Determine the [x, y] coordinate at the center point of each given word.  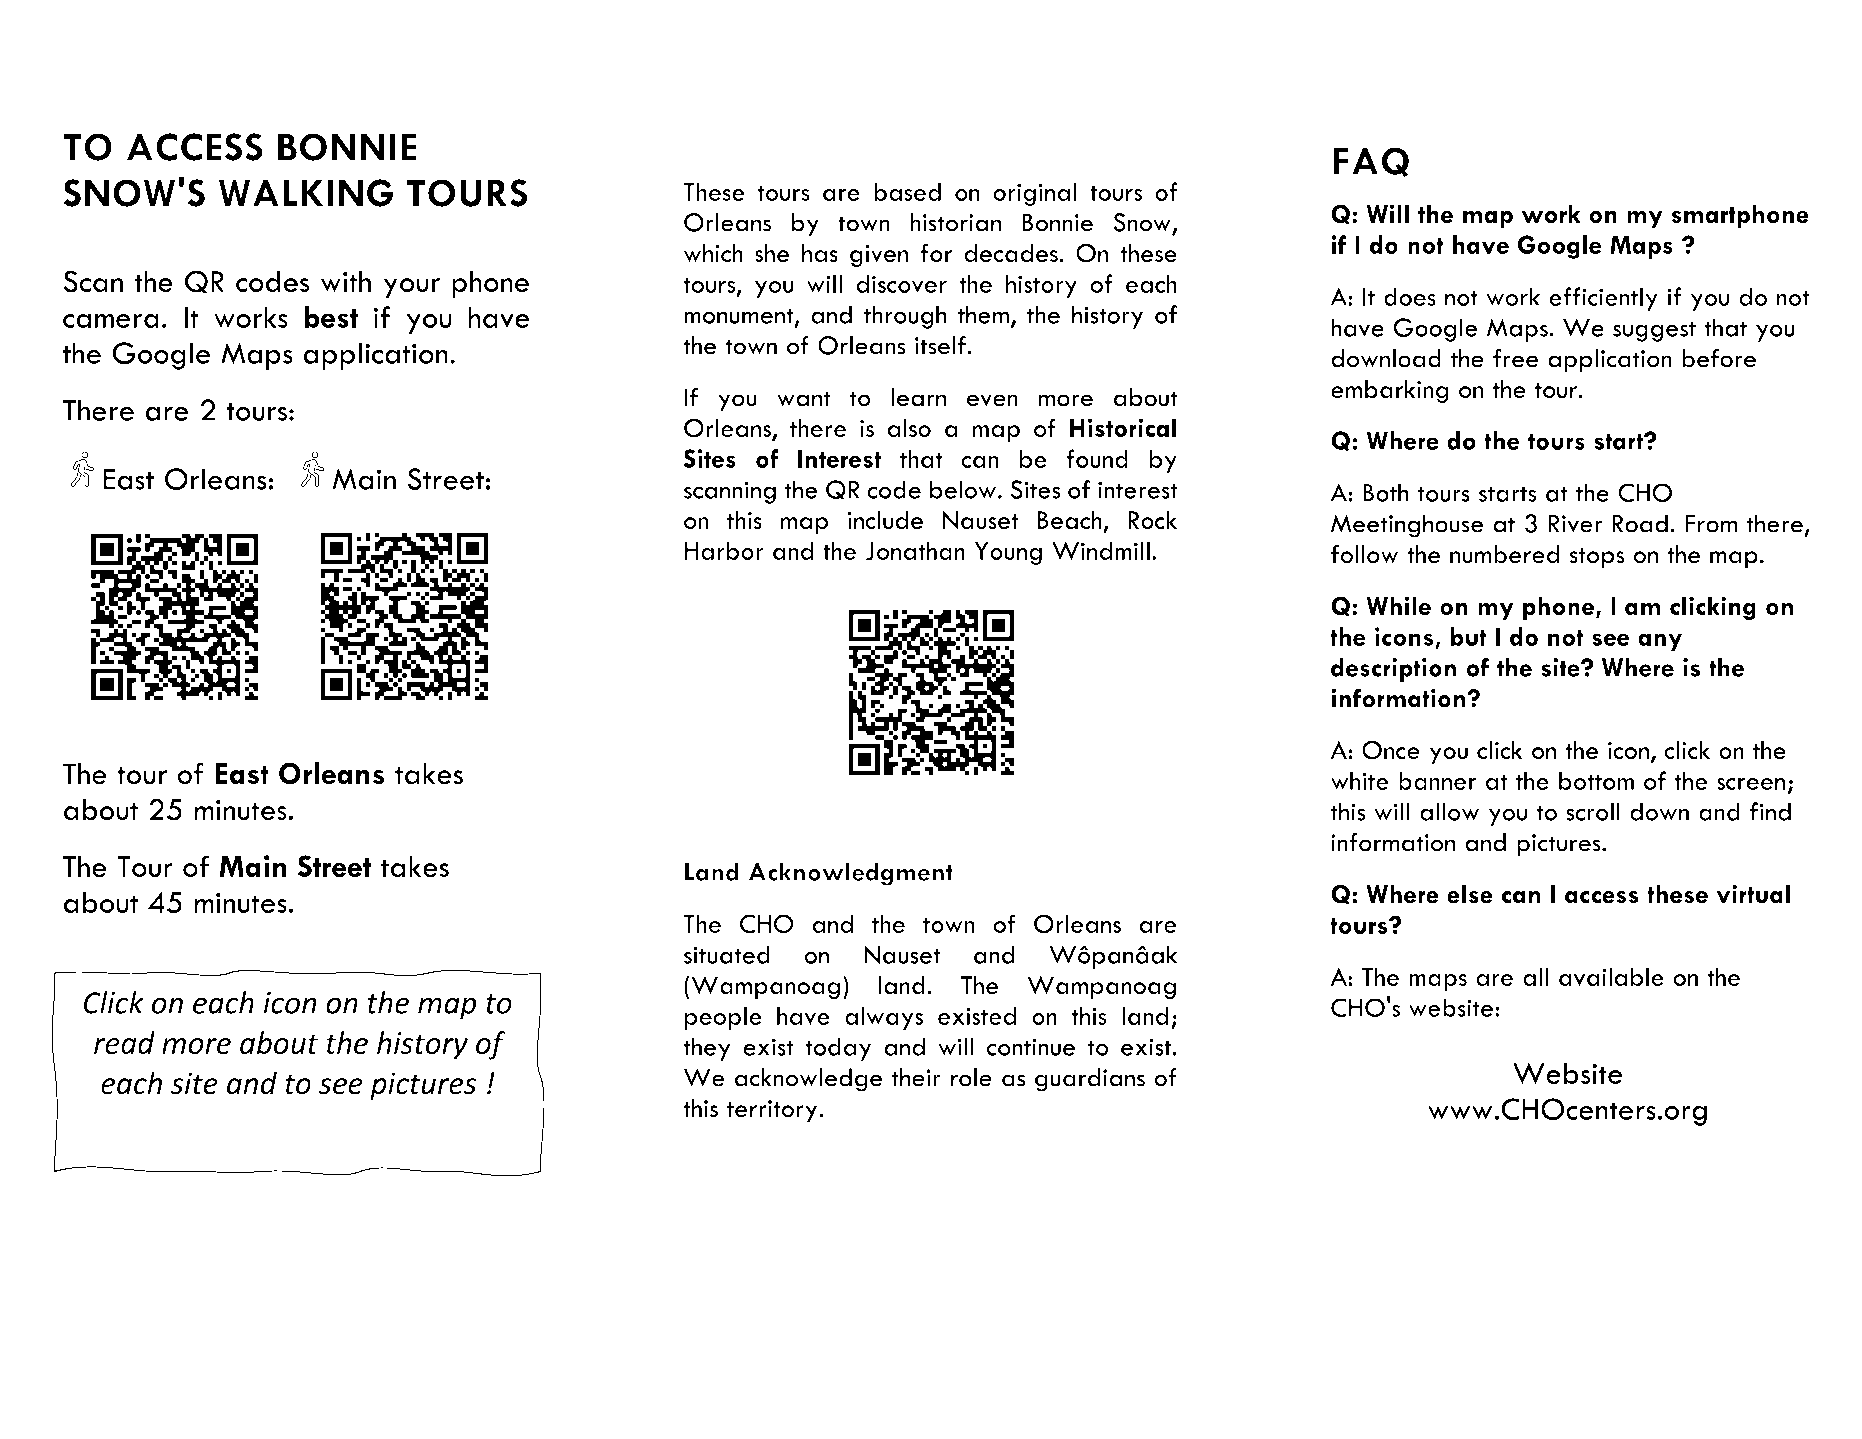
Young [1008, 553]
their [916, 1077]
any [1660, 642]
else [1470, 894]
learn [918, 397]
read [124, 1042]
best [331, 317]
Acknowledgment [851, 874]
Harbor [724, 550]
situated [727, 954]
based [907, 191]
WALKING [306, 193]
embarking [1389, 392]
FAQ [1371, 162]
